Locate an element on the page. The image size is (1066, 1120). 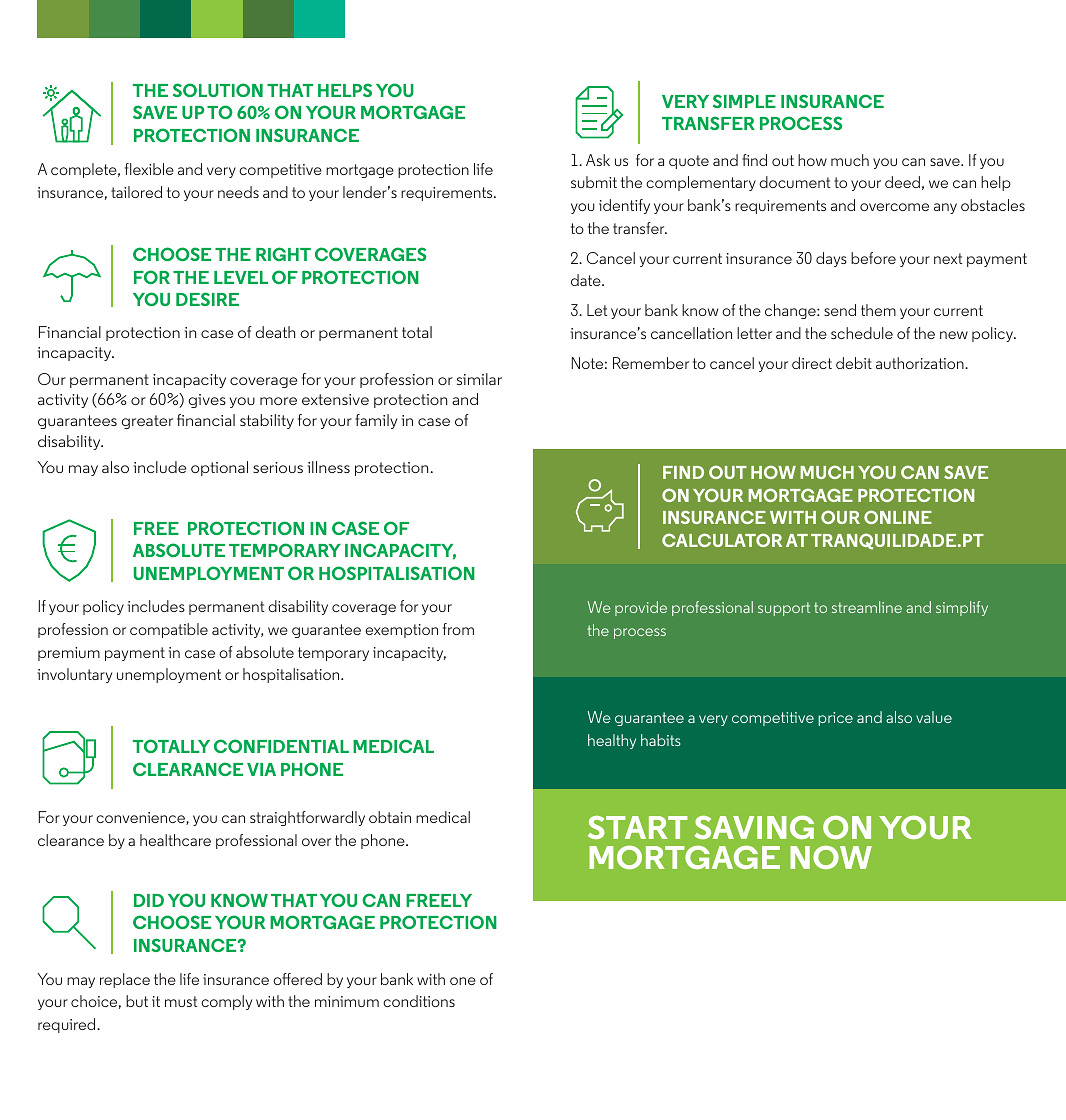
Ask is located at coordinates (598, 160).
